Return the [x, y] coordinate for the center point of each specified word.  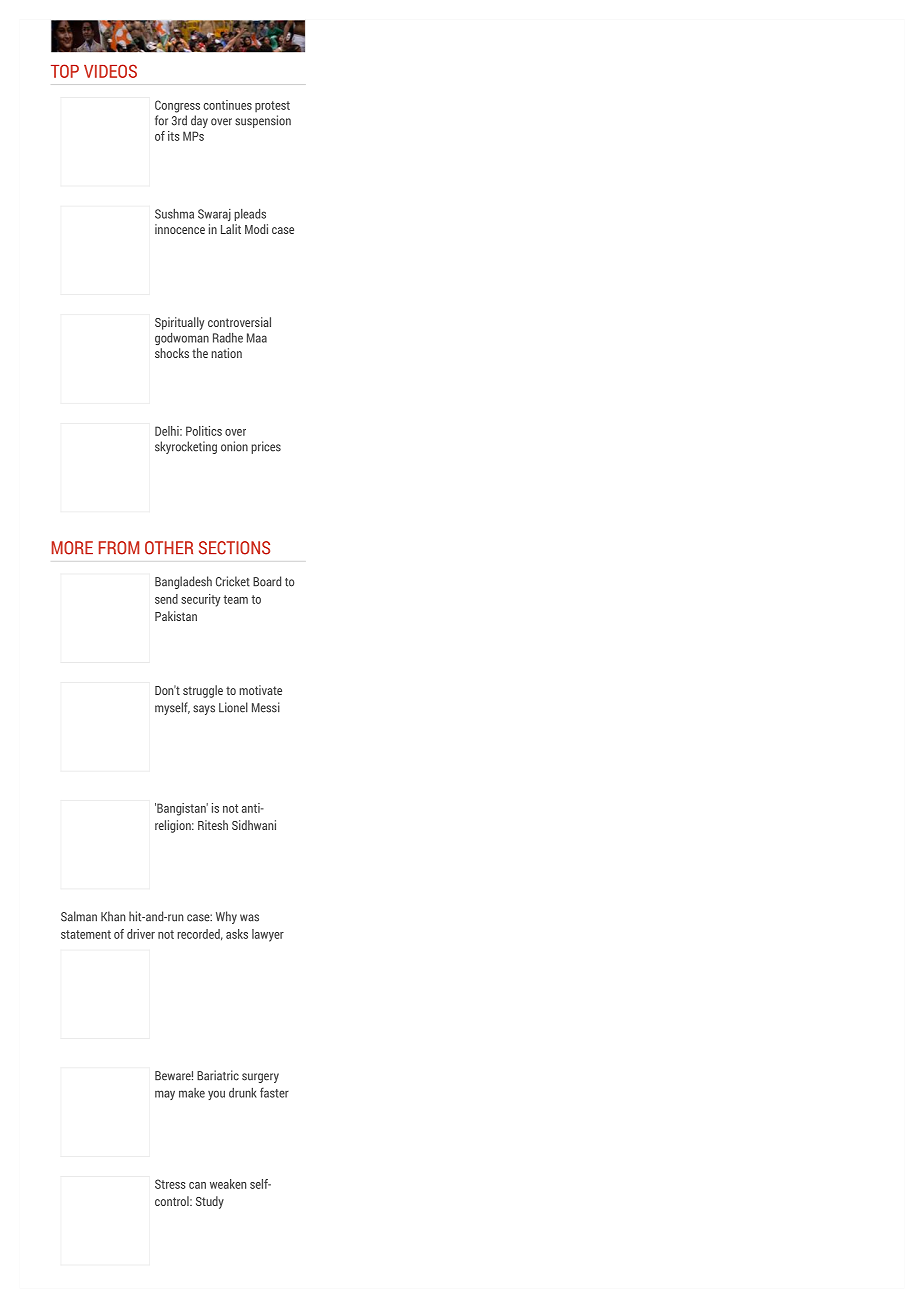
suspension [263, 121]
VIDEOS [110, 71]
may [165, 1095]
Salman [79, 916]
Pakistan [176, 616]
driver [141, 934]
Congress [177, 106]
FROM [119, 548]
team [235, 599]
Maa [257, 338]
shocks [172, 353]
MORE [72, 548]
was [249, 918]
